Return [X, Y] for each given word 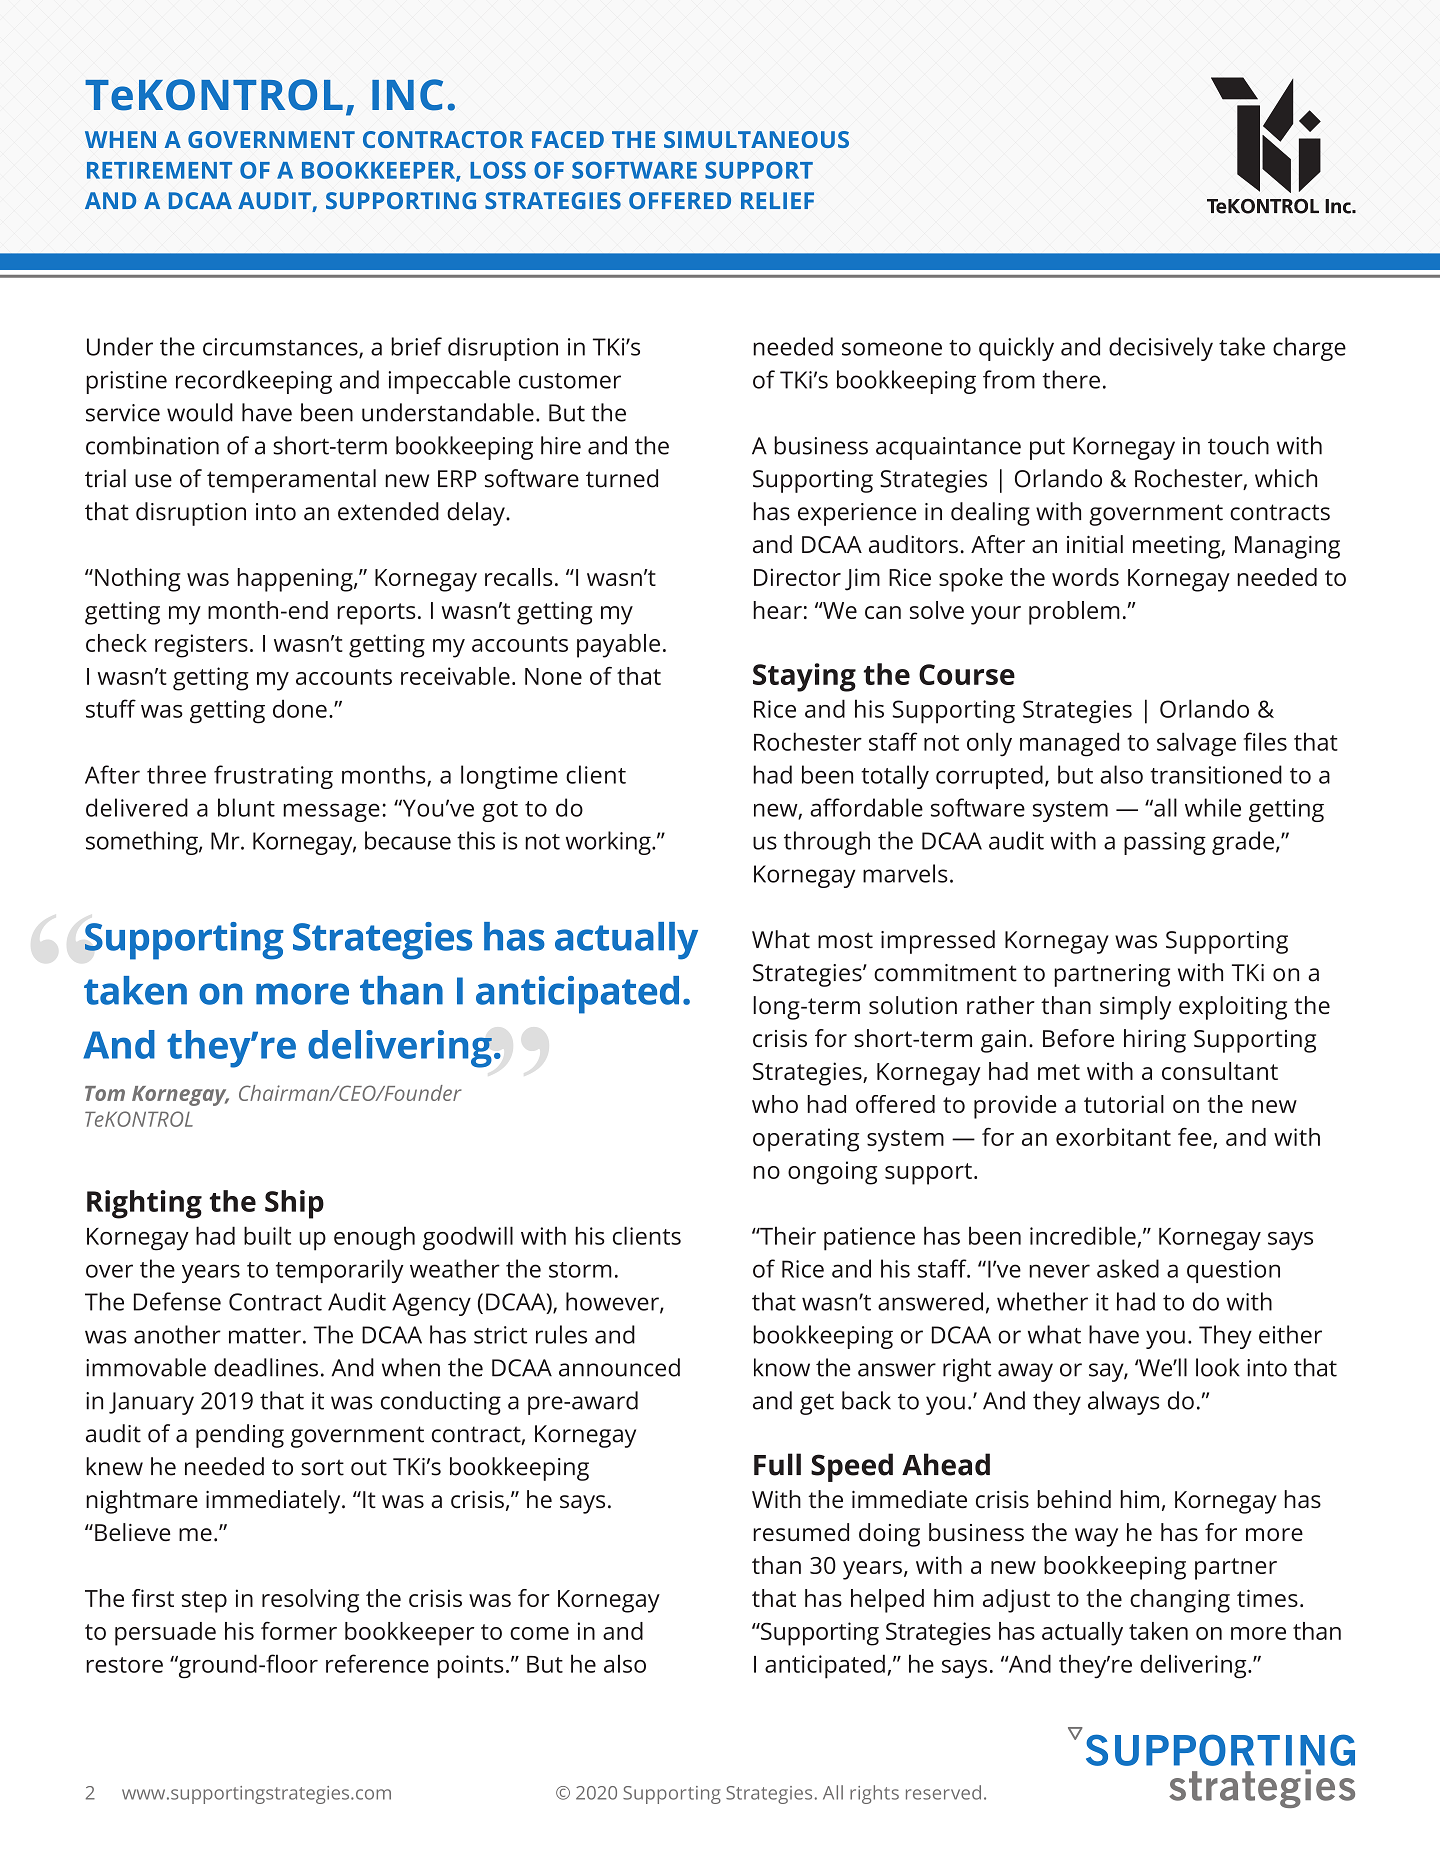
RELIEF [777, 200]
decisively [1161, 349]
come [539, 1633]
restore [124, 1665]
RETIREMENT [159, 170]
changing [1180, 1601]
